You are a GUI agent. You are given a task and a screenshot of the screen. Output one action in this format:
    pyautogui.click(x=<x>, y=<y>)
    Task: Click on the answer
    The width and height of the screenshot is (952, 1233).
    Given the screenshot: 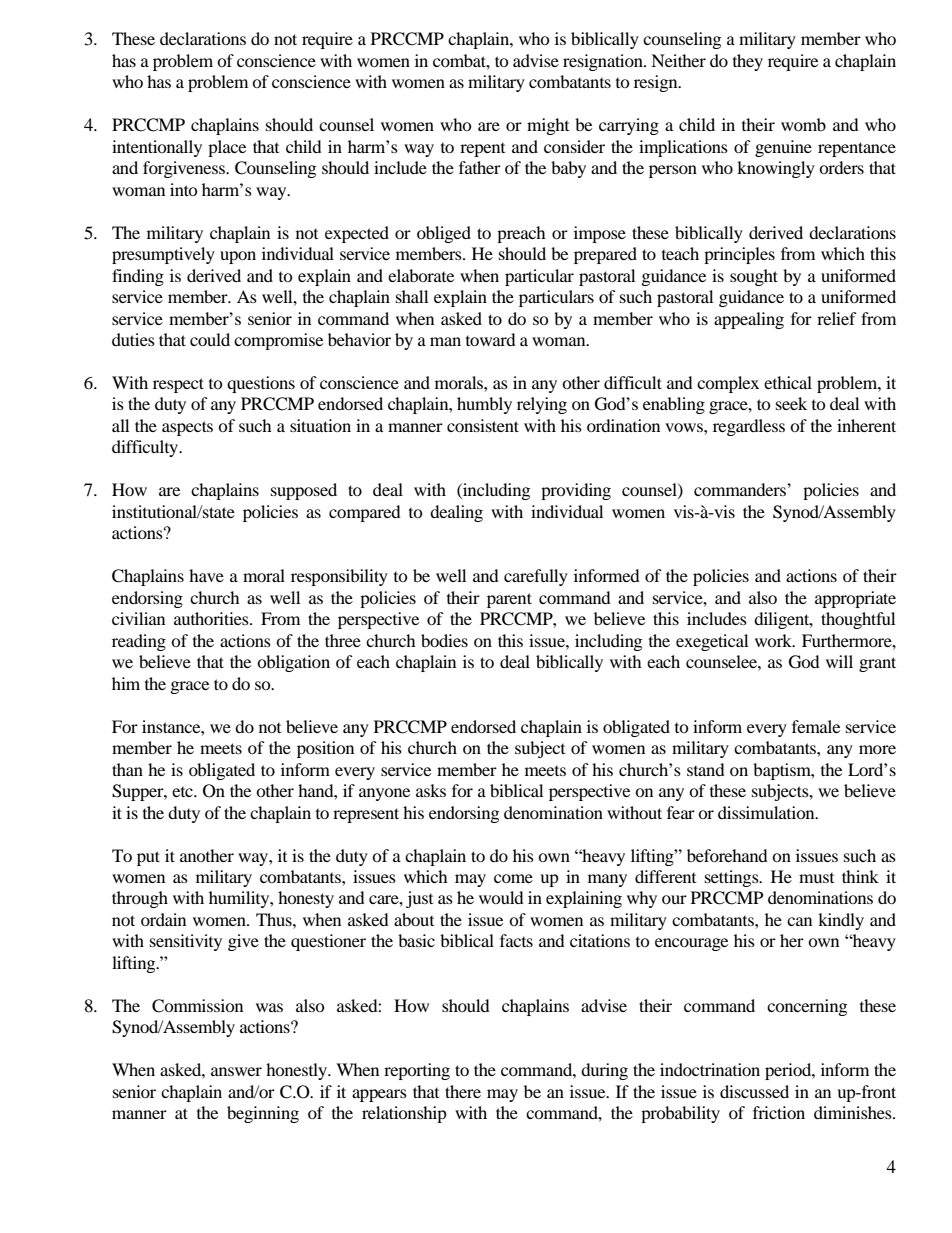 What is the action you would take?
    pyautogui.click(x=236, y=1071)
